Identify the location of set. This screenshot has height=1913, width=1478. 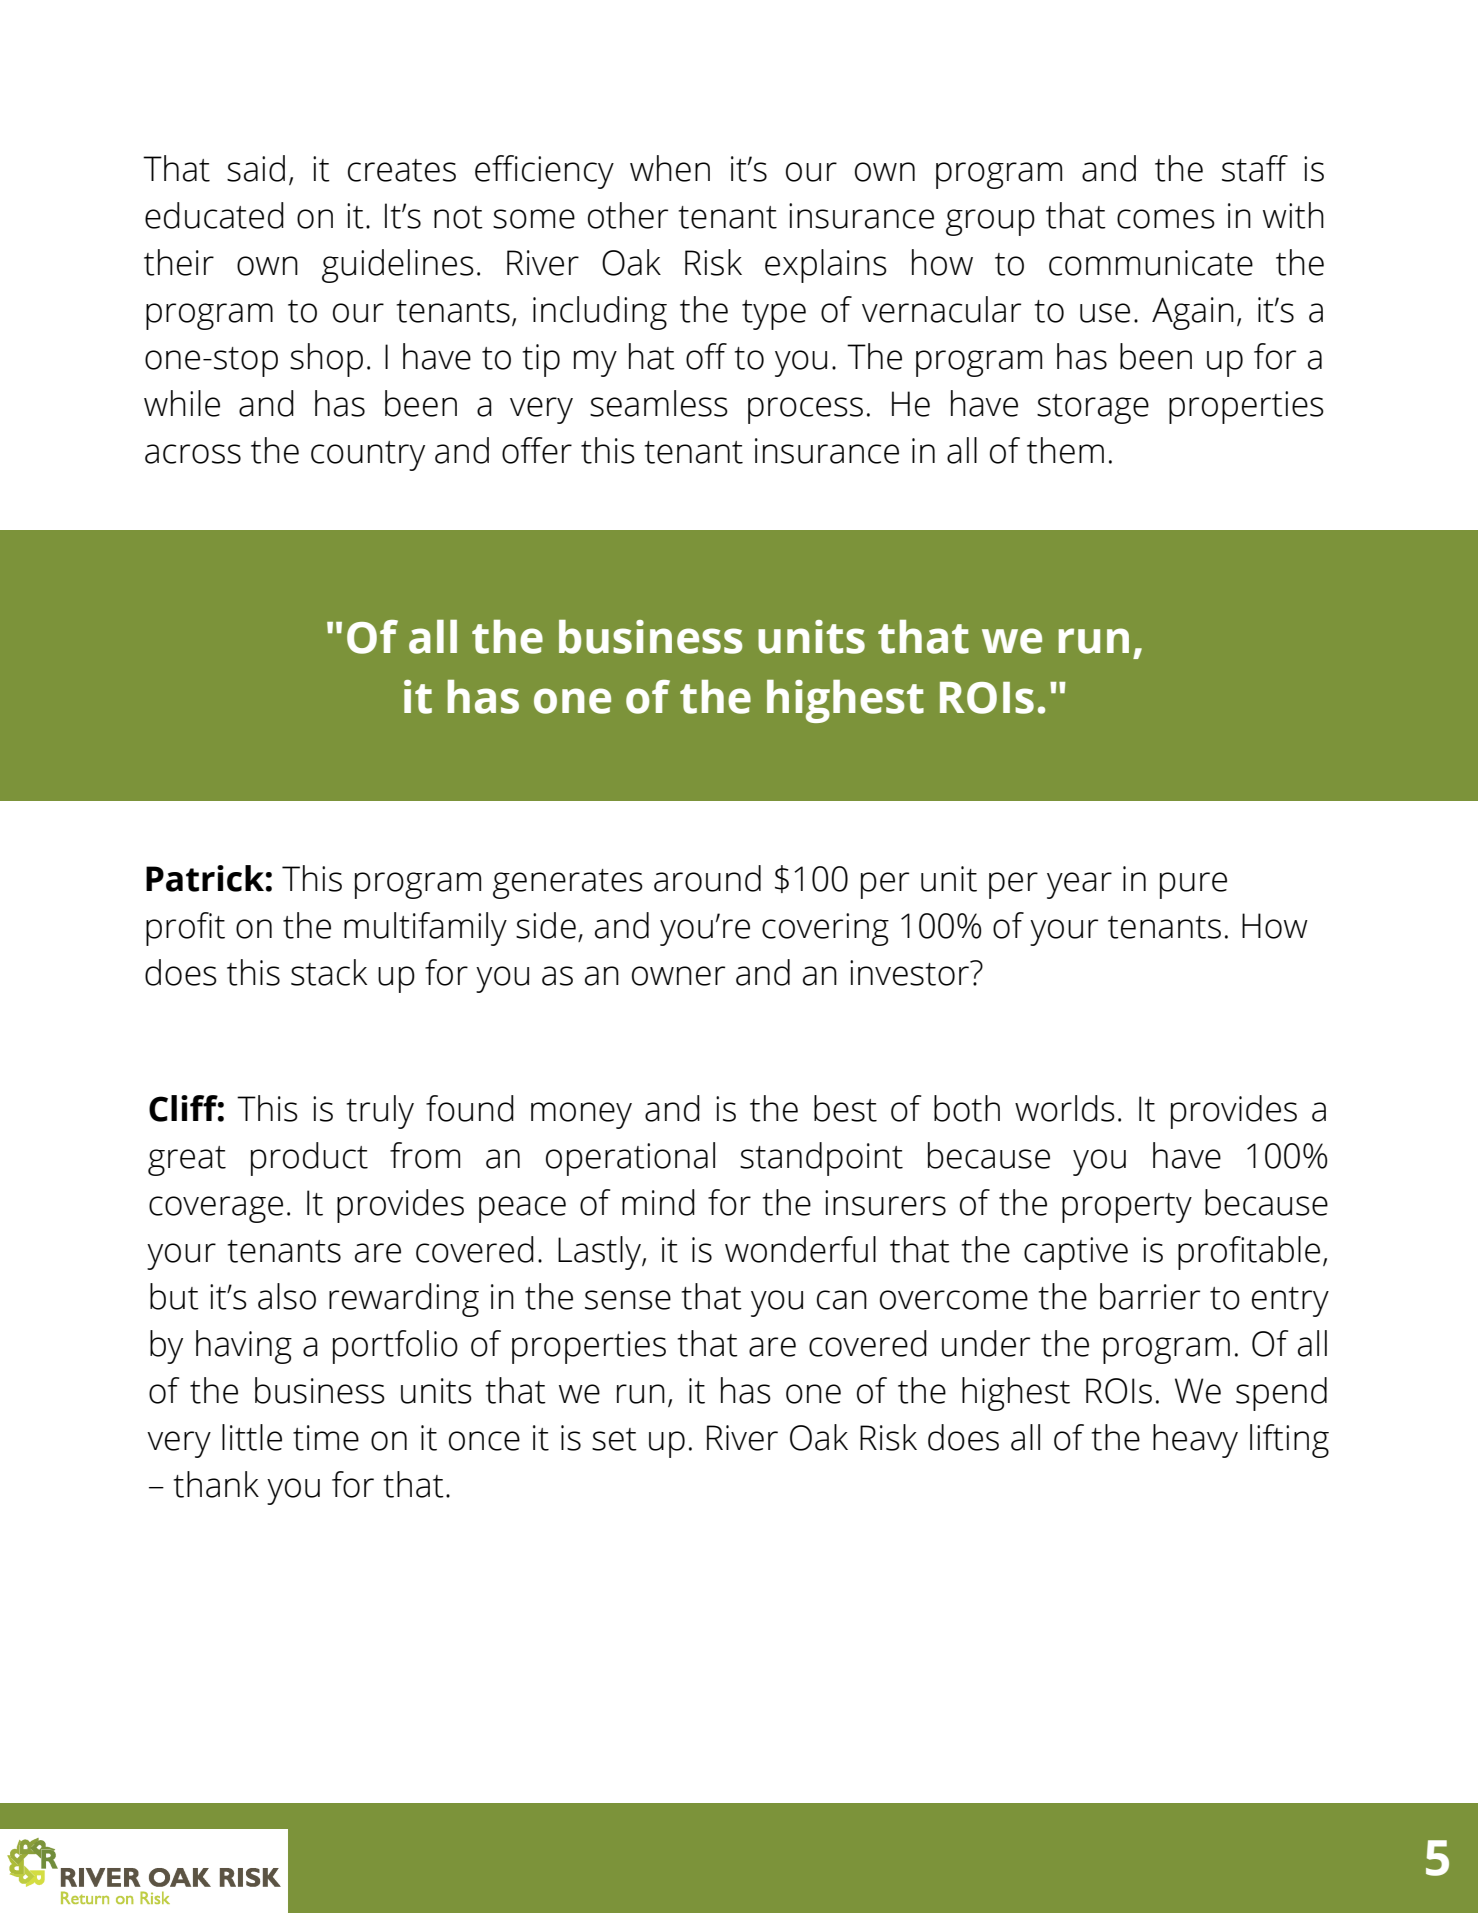
(614, 1439).
